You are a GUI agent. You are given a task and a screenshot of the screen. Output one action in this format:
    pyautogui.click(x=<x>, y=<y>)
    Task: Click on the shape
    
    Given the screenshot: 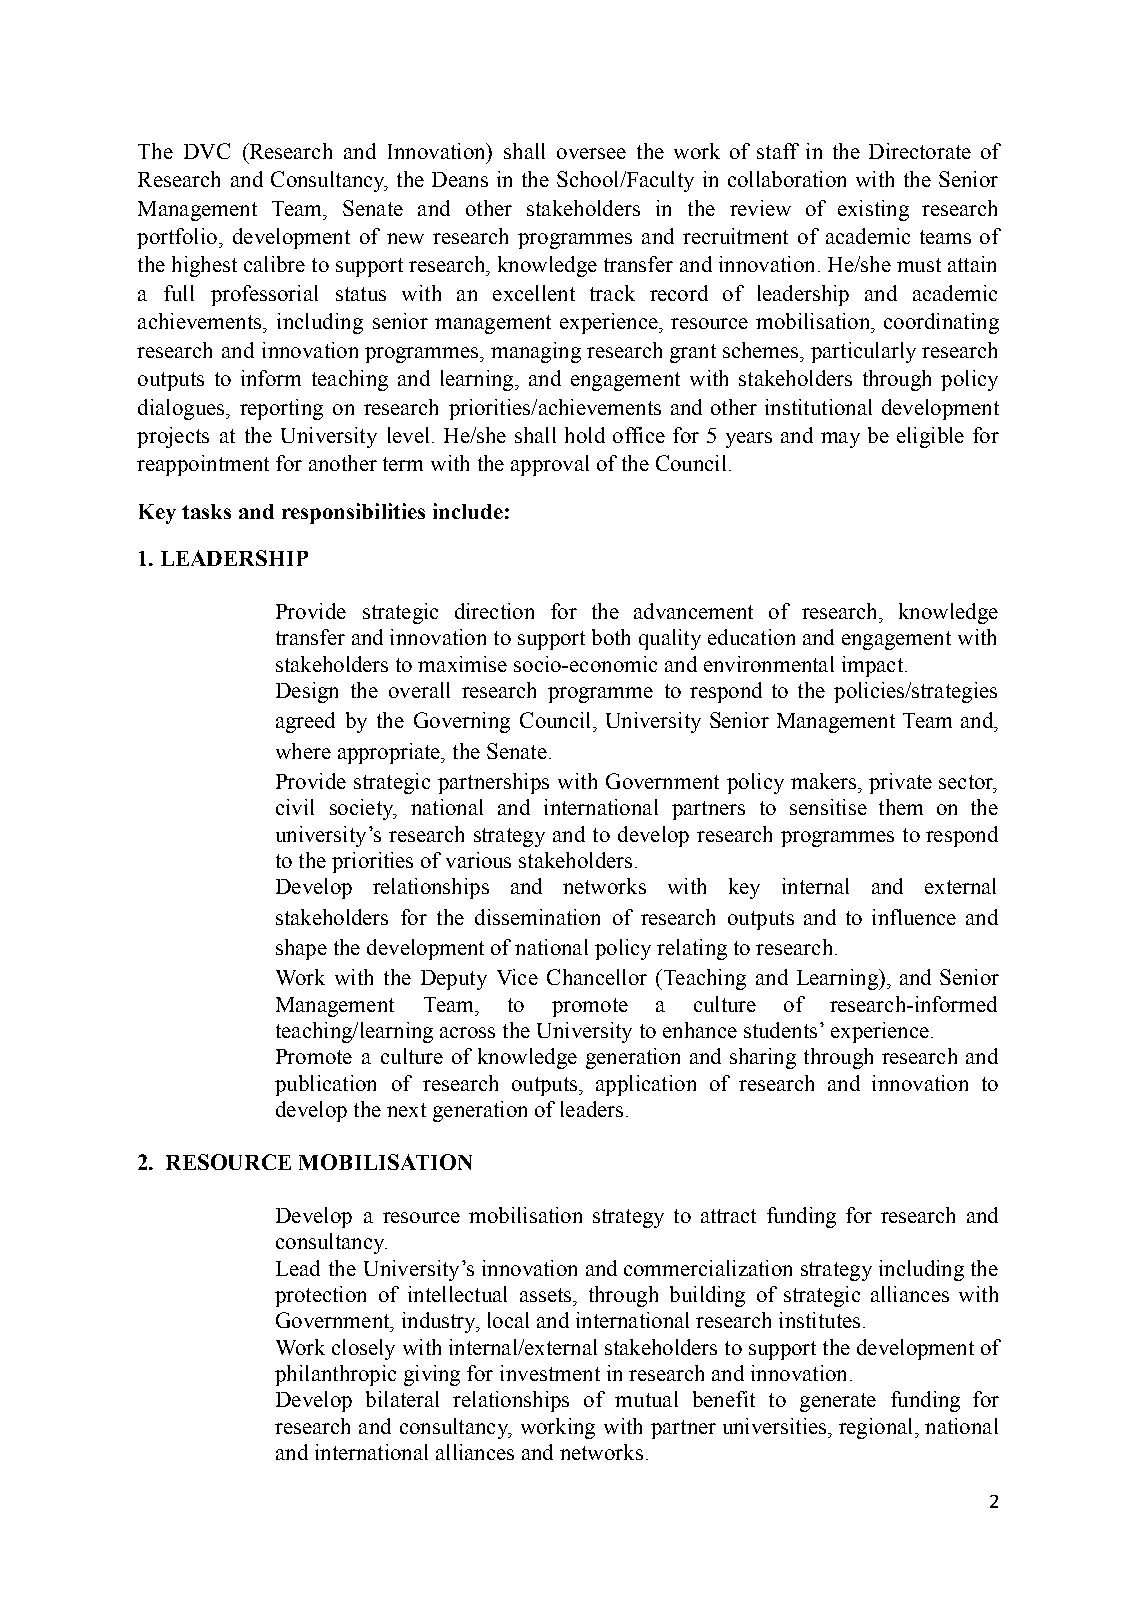 What is the action you would take?
    pyautogui.click(x=301, y=949)
